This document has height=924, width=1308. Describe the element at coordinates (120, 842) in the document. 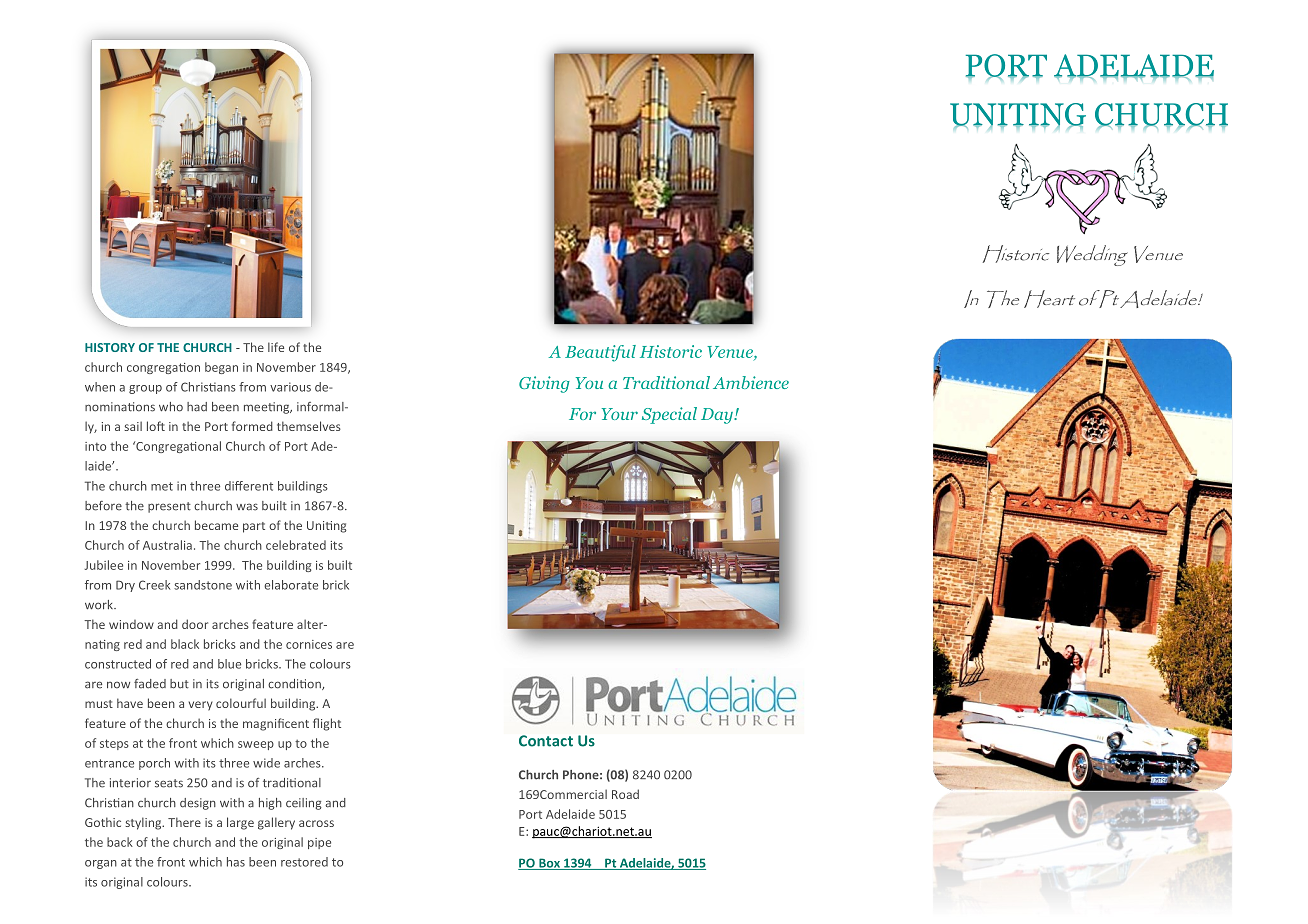

I see `back` at that location.
